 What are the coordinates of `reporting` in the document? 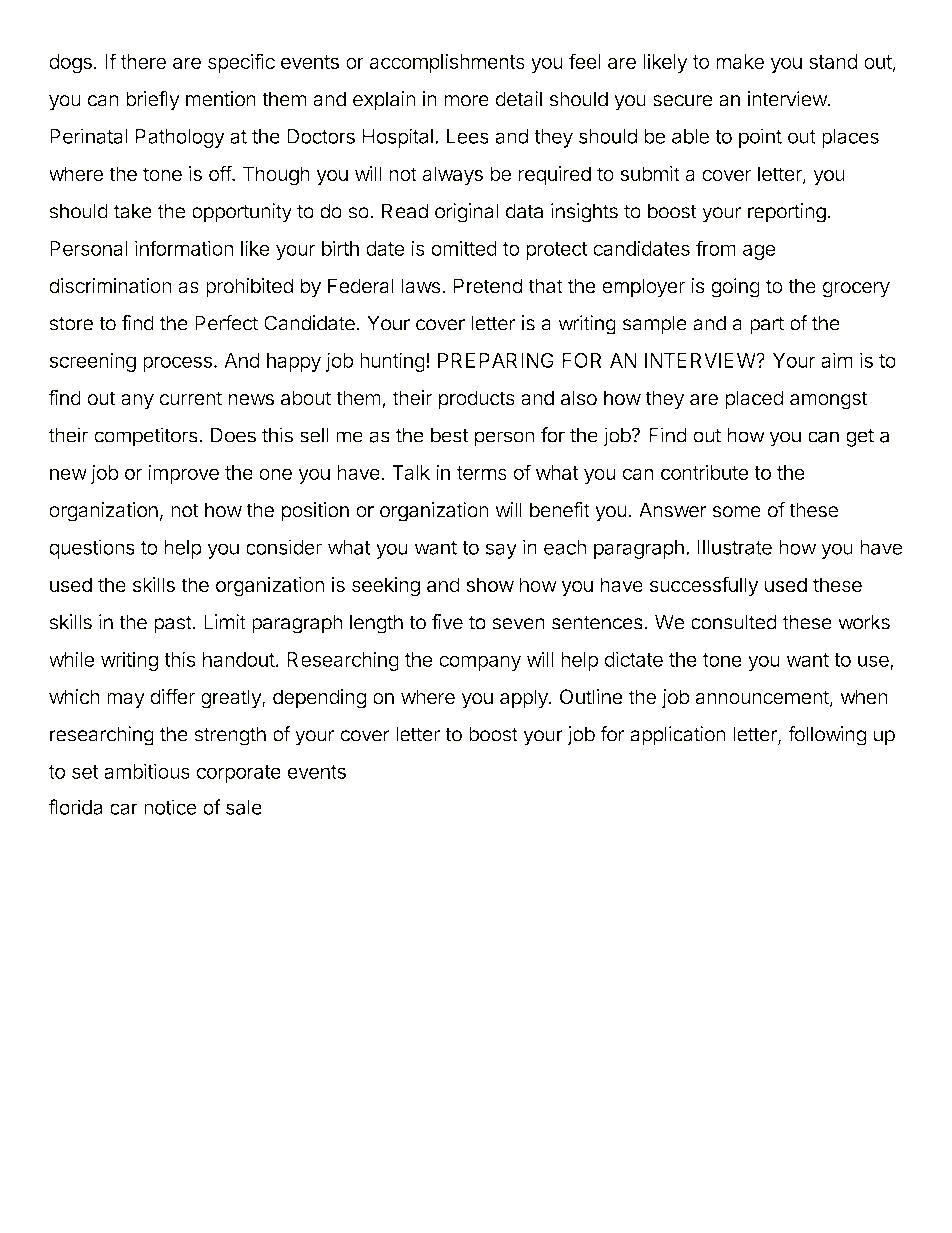 It's located at (787, 213).
